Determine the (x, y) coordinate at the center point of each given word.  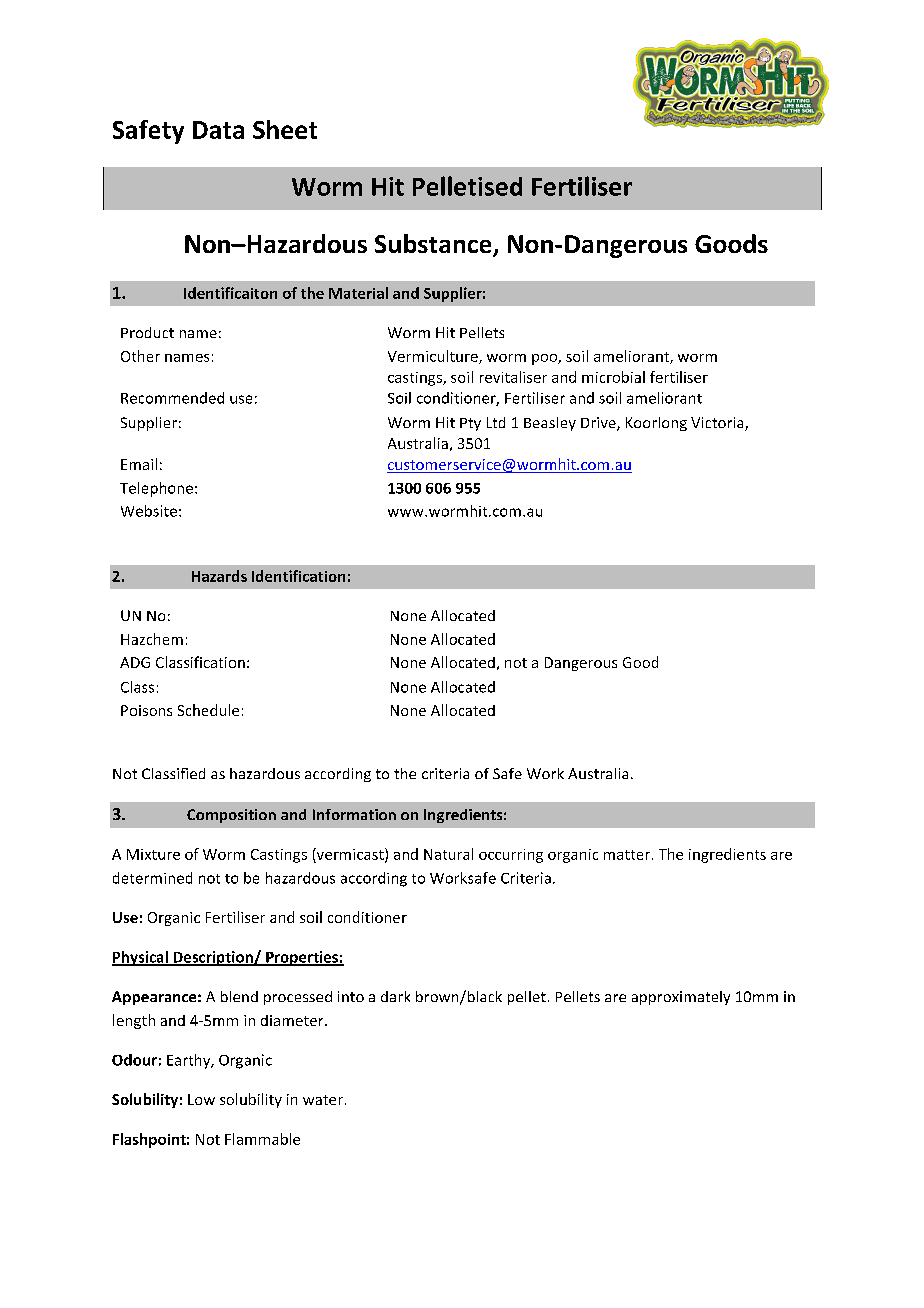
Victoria (718, 424)
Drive (599, 424)
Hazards (219, 576)
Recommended (172, 398)
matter (627, 855)
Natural (448, 854)
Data (218, 130)
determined (152, 878)
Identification (298, 576)
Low (201, 1099)
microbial (613, 377)
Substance (434, 245)
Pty (470, 424)
